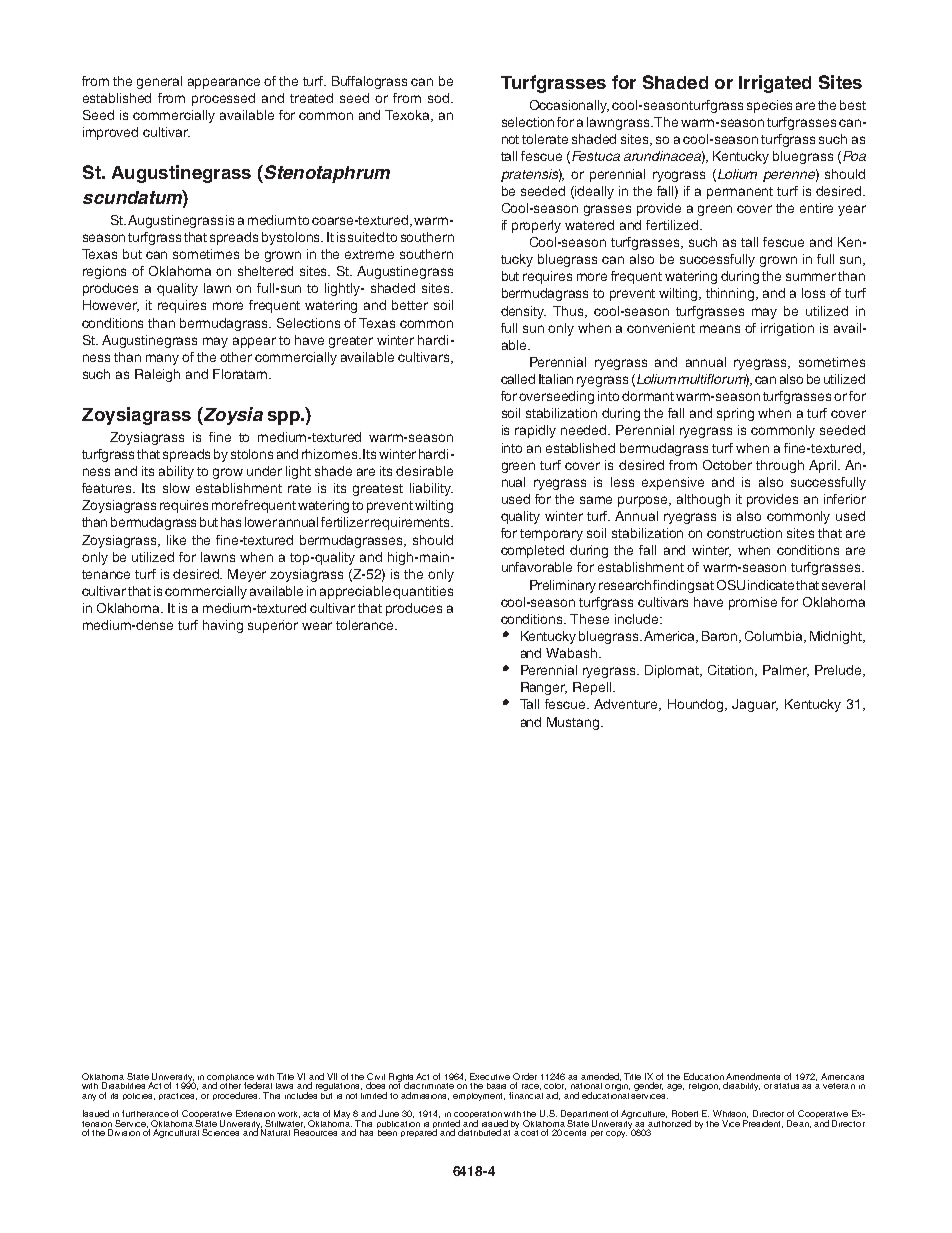 The image size is (952, 1233). Describe the element at coordinates (423, 592) in the screenshot. I see `quantities` at that location.
